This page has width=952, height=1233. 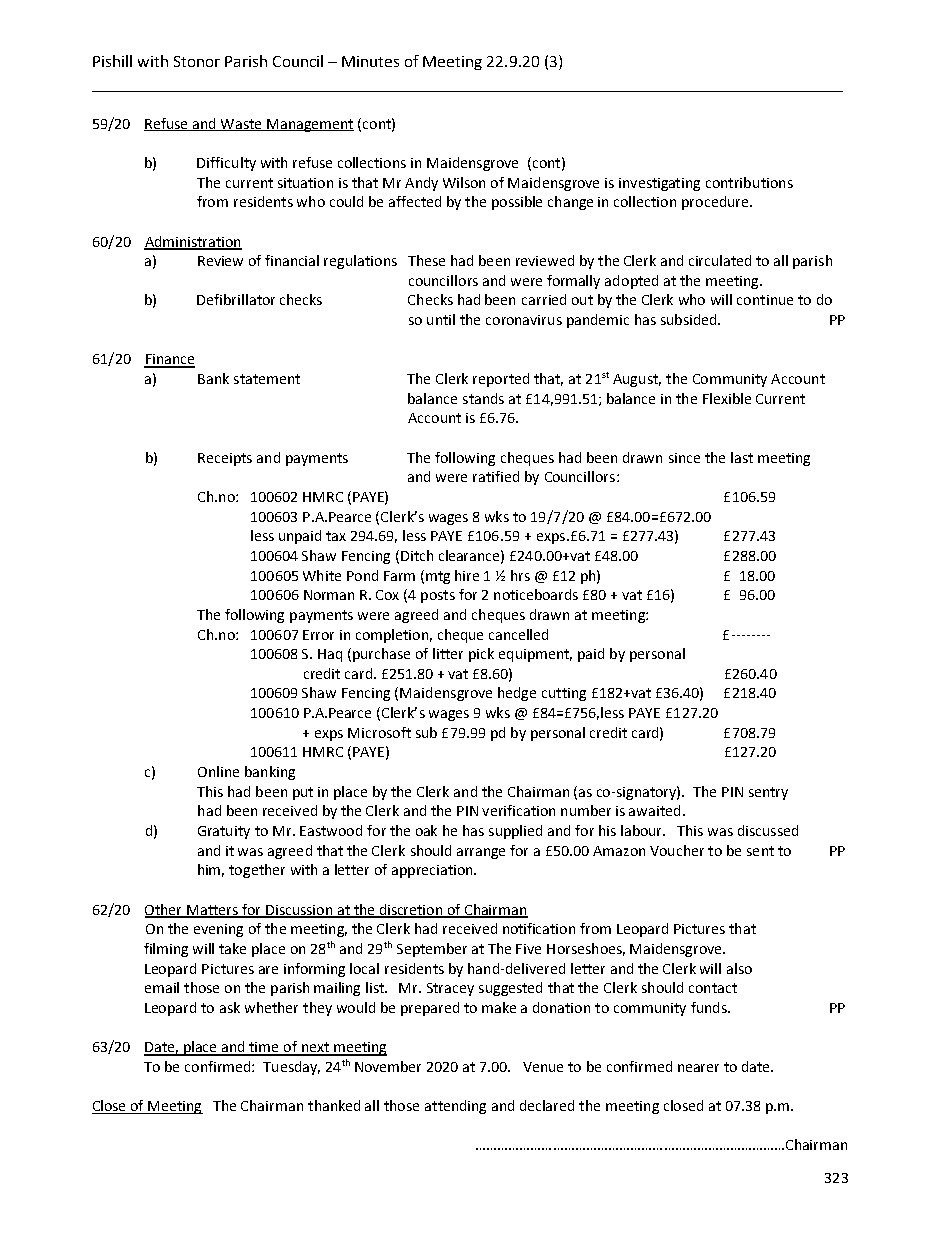 What do you see at coordinates (225, 459) in the page?
I see `Receipts` at bounding box center [225, 459].
